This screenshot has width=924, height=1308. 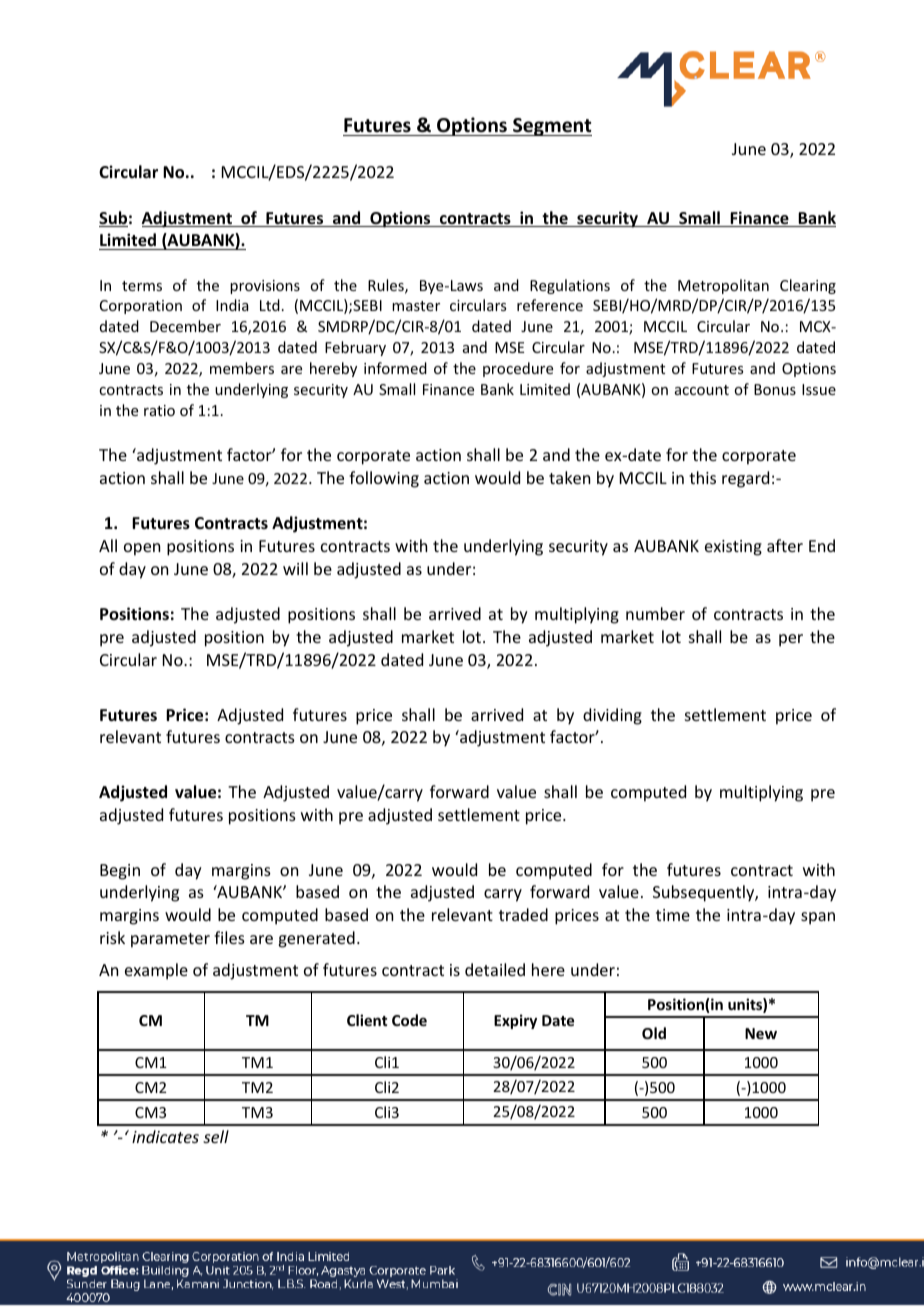 I want to click on Begin, so click(x=120, y=872).
